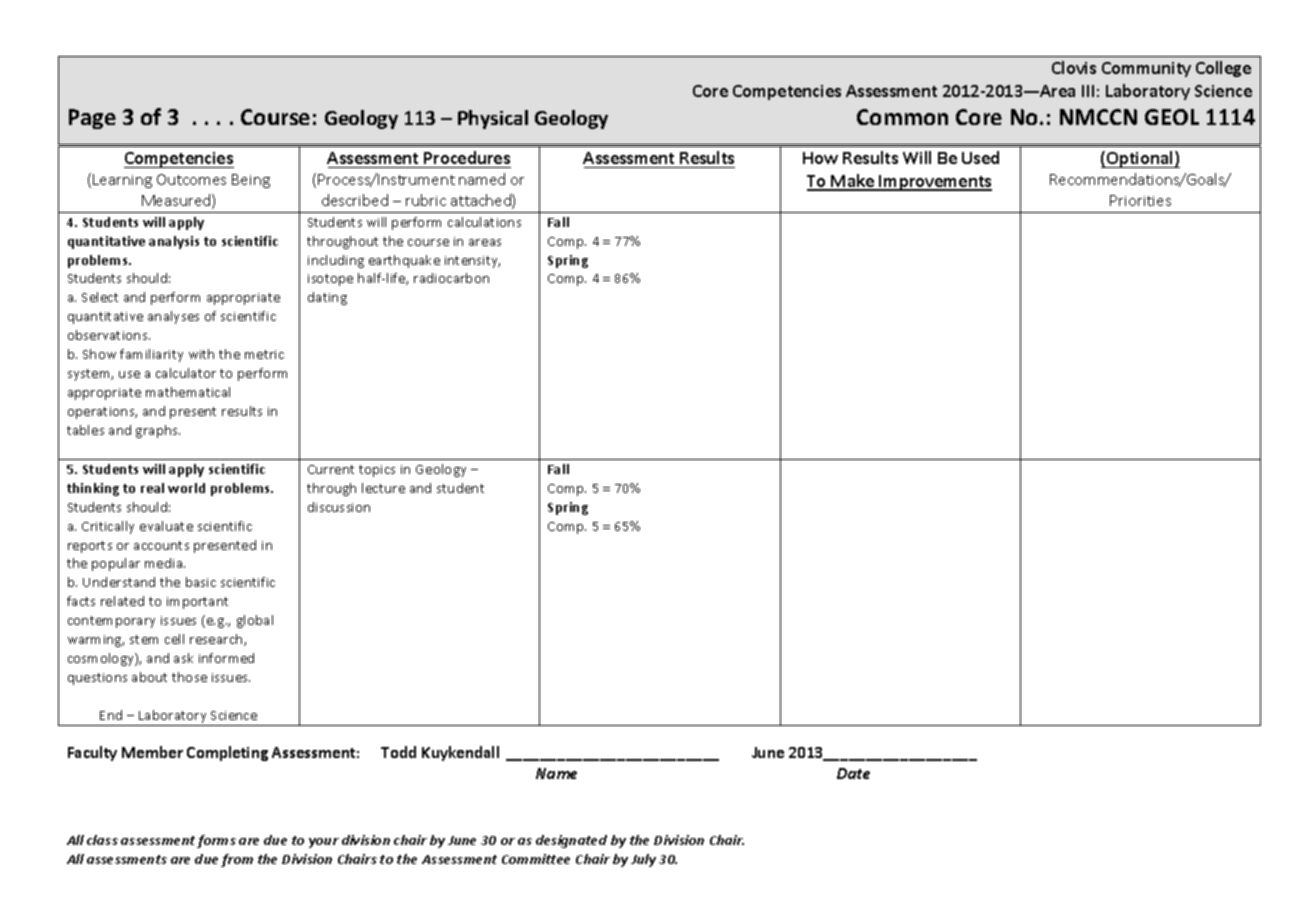 The width and height of the screenshot is (1308, 924). I want to click on Todd, so click(398, 752).
